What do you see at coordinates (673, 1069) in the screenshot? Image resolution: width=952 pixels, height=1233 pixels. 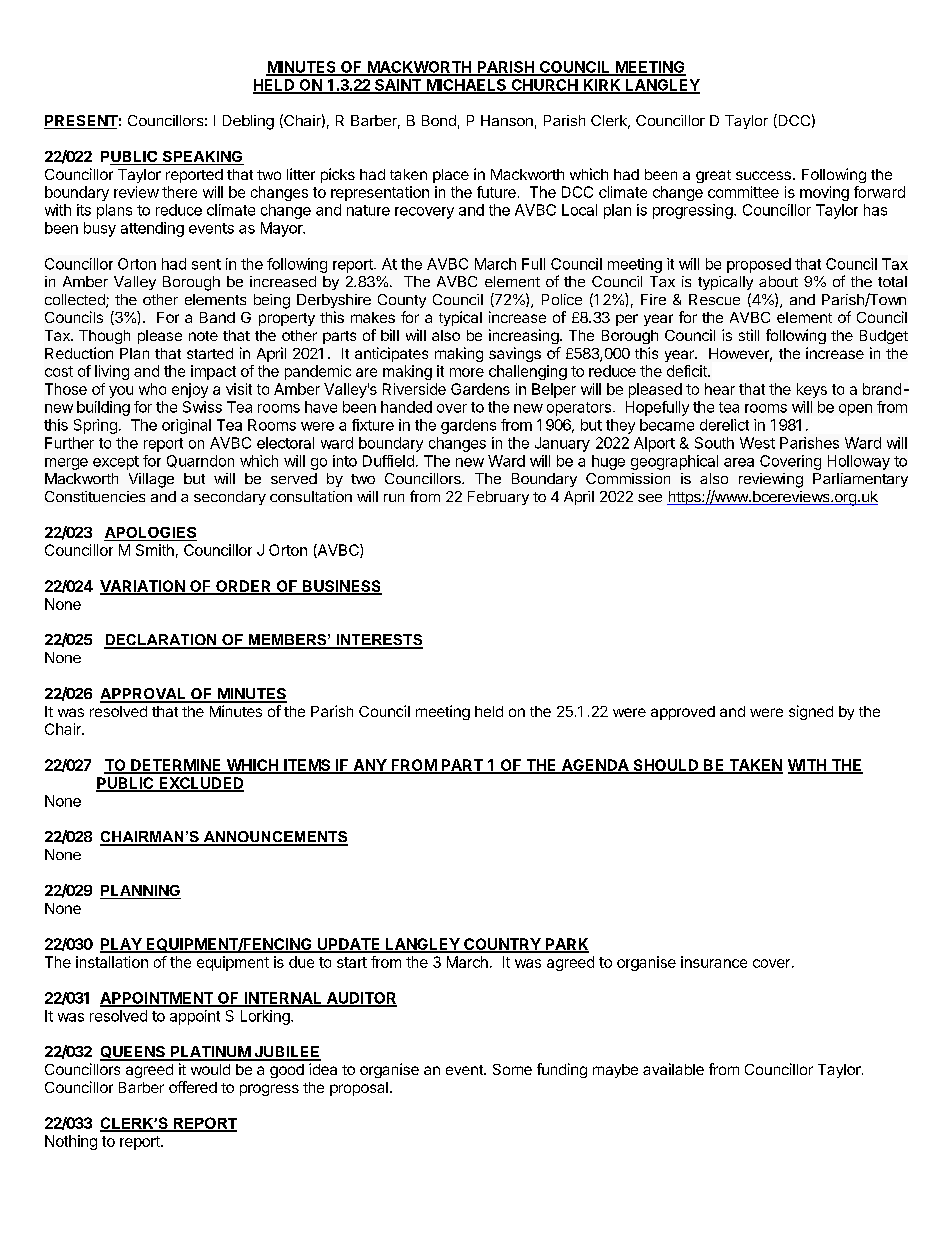 I see `available` at bounding box center [673, 1069].
